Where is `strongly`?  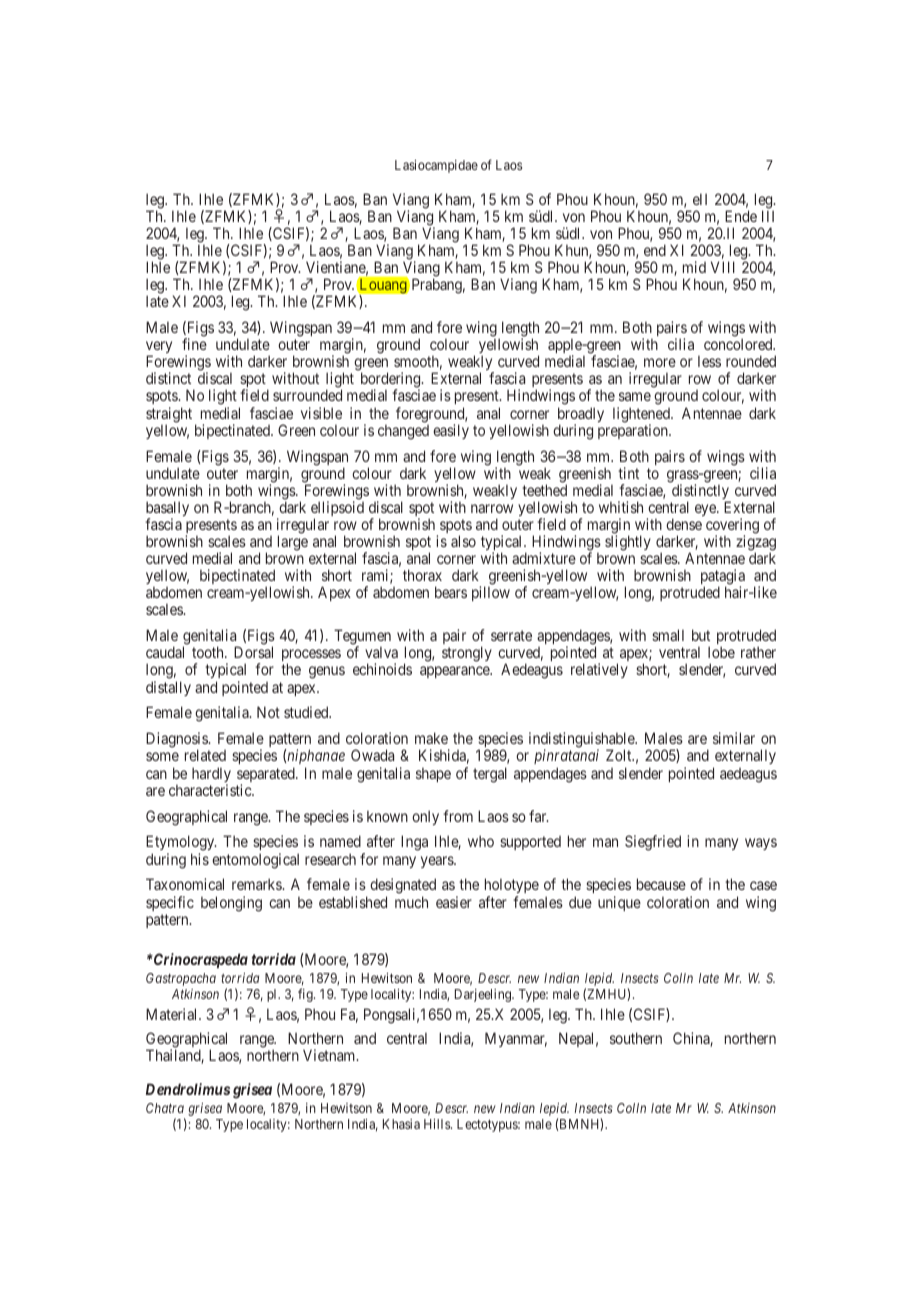 strongly is located at coordinates (467, 654).
